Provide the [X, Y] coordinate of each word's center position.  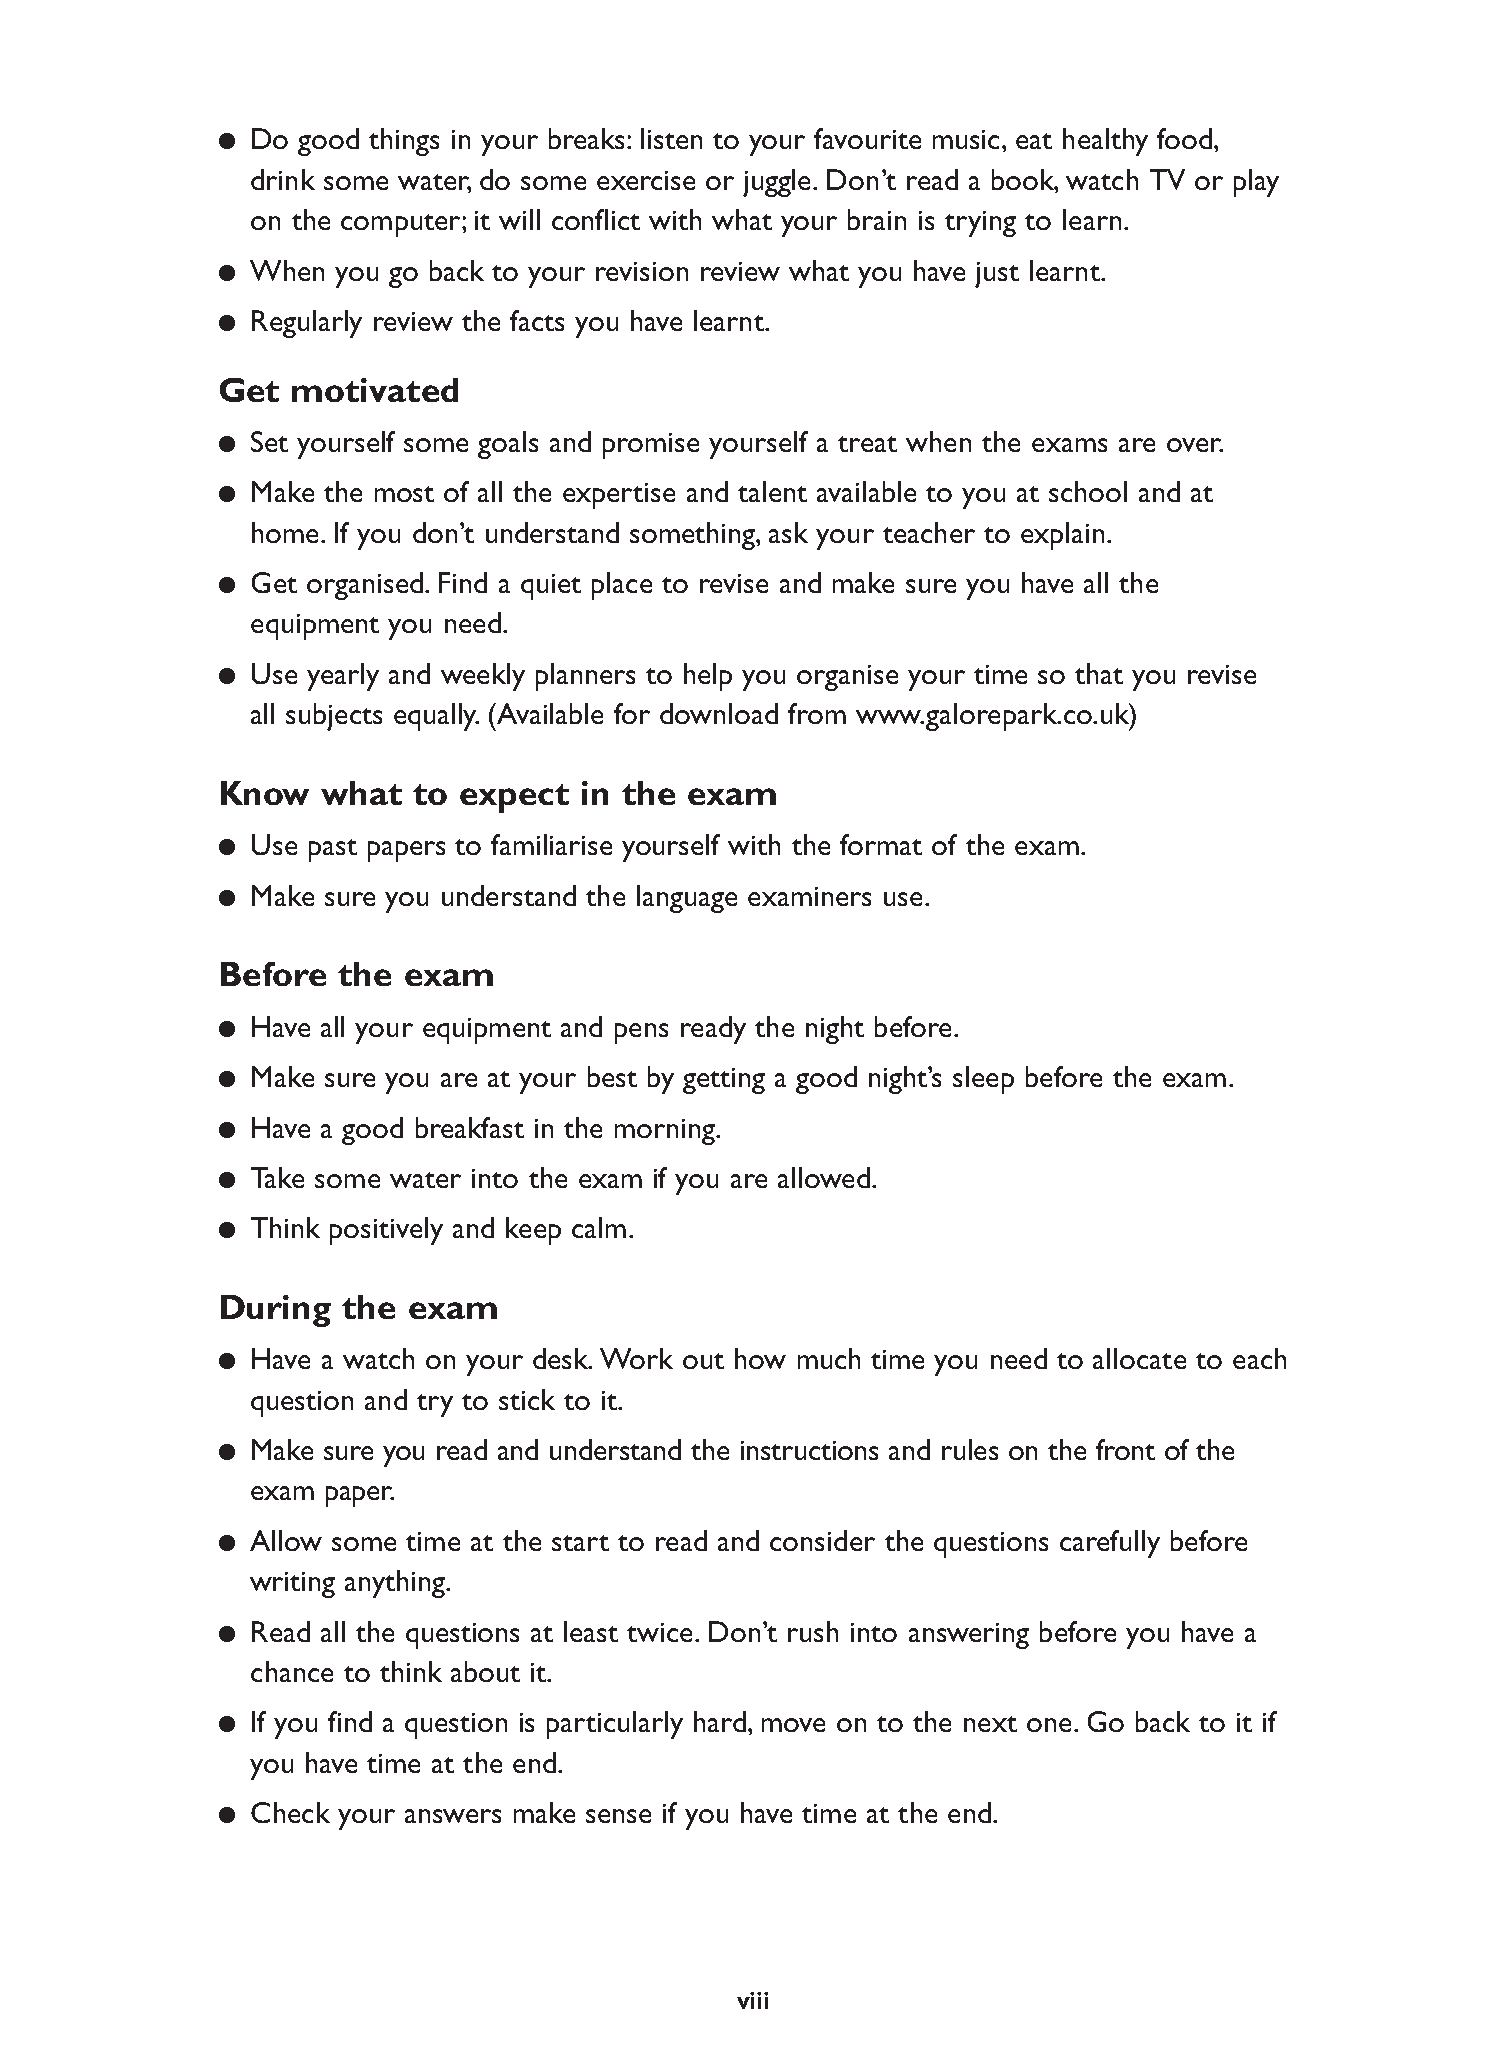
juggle [778, 183]
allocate [1139, 1358]
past [333, 850]
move [793, 1725]
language [687, 899]
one [1049, 1725]
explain [1062, 536]
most [404, 494]
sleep [983, 1080]
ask [788, 532]
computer [402, 225]
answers [453, 1816]
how [760, 1358]
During [276, 1311]
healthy [1105, 142]
